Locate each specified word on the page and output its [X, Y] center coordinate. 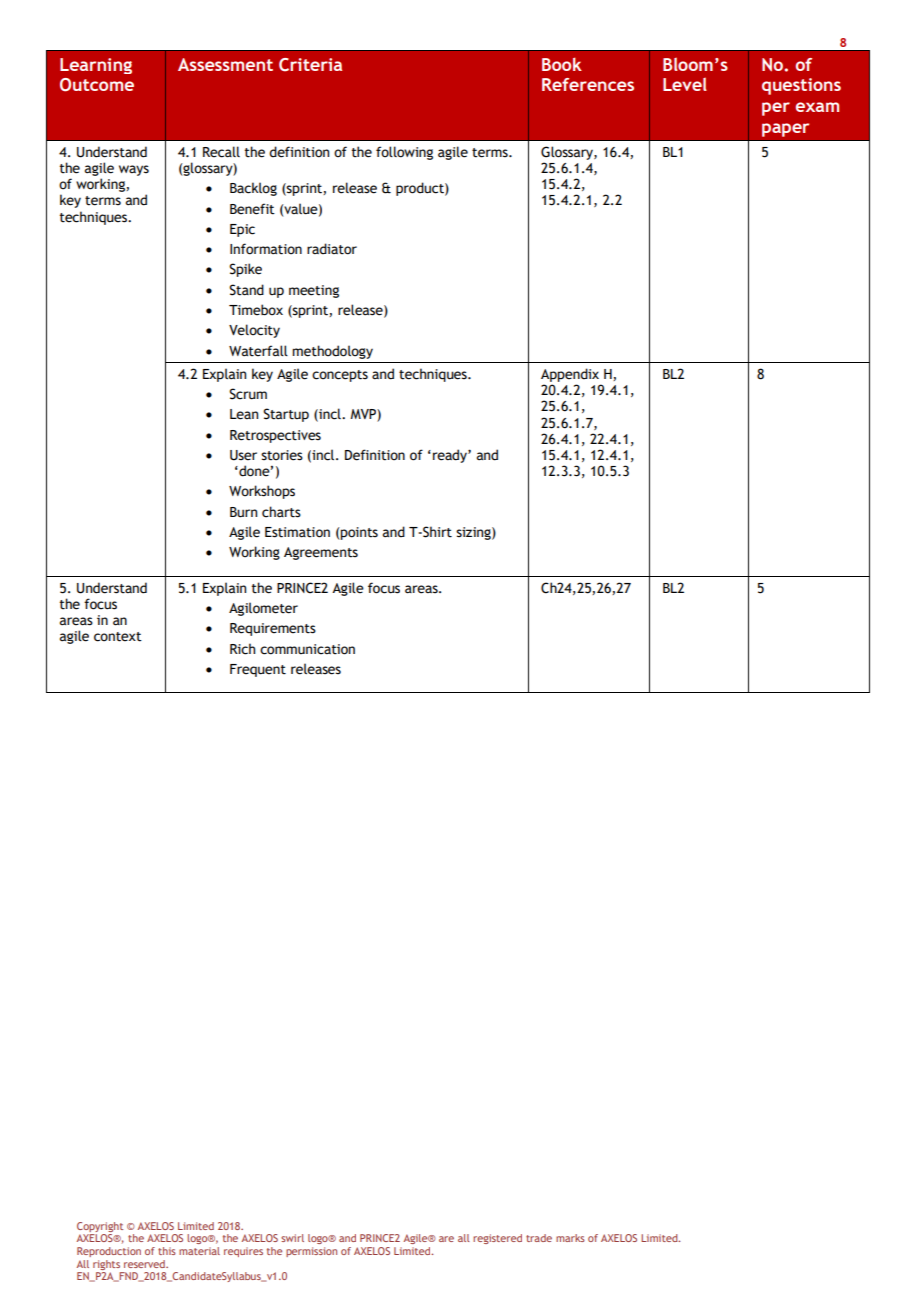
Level [685, 84]
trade [539, 1238]
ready [451, 456]
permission [311, 1252]
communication [307, 649]
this [167, 1251]
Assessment [225, 64]
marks [570, 1238]
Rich [242, 649]
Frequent [258, 670]
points [358, 533]
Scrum [248, 394]
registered [497, 1239]
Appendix [570, 375]
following [404, 153]
